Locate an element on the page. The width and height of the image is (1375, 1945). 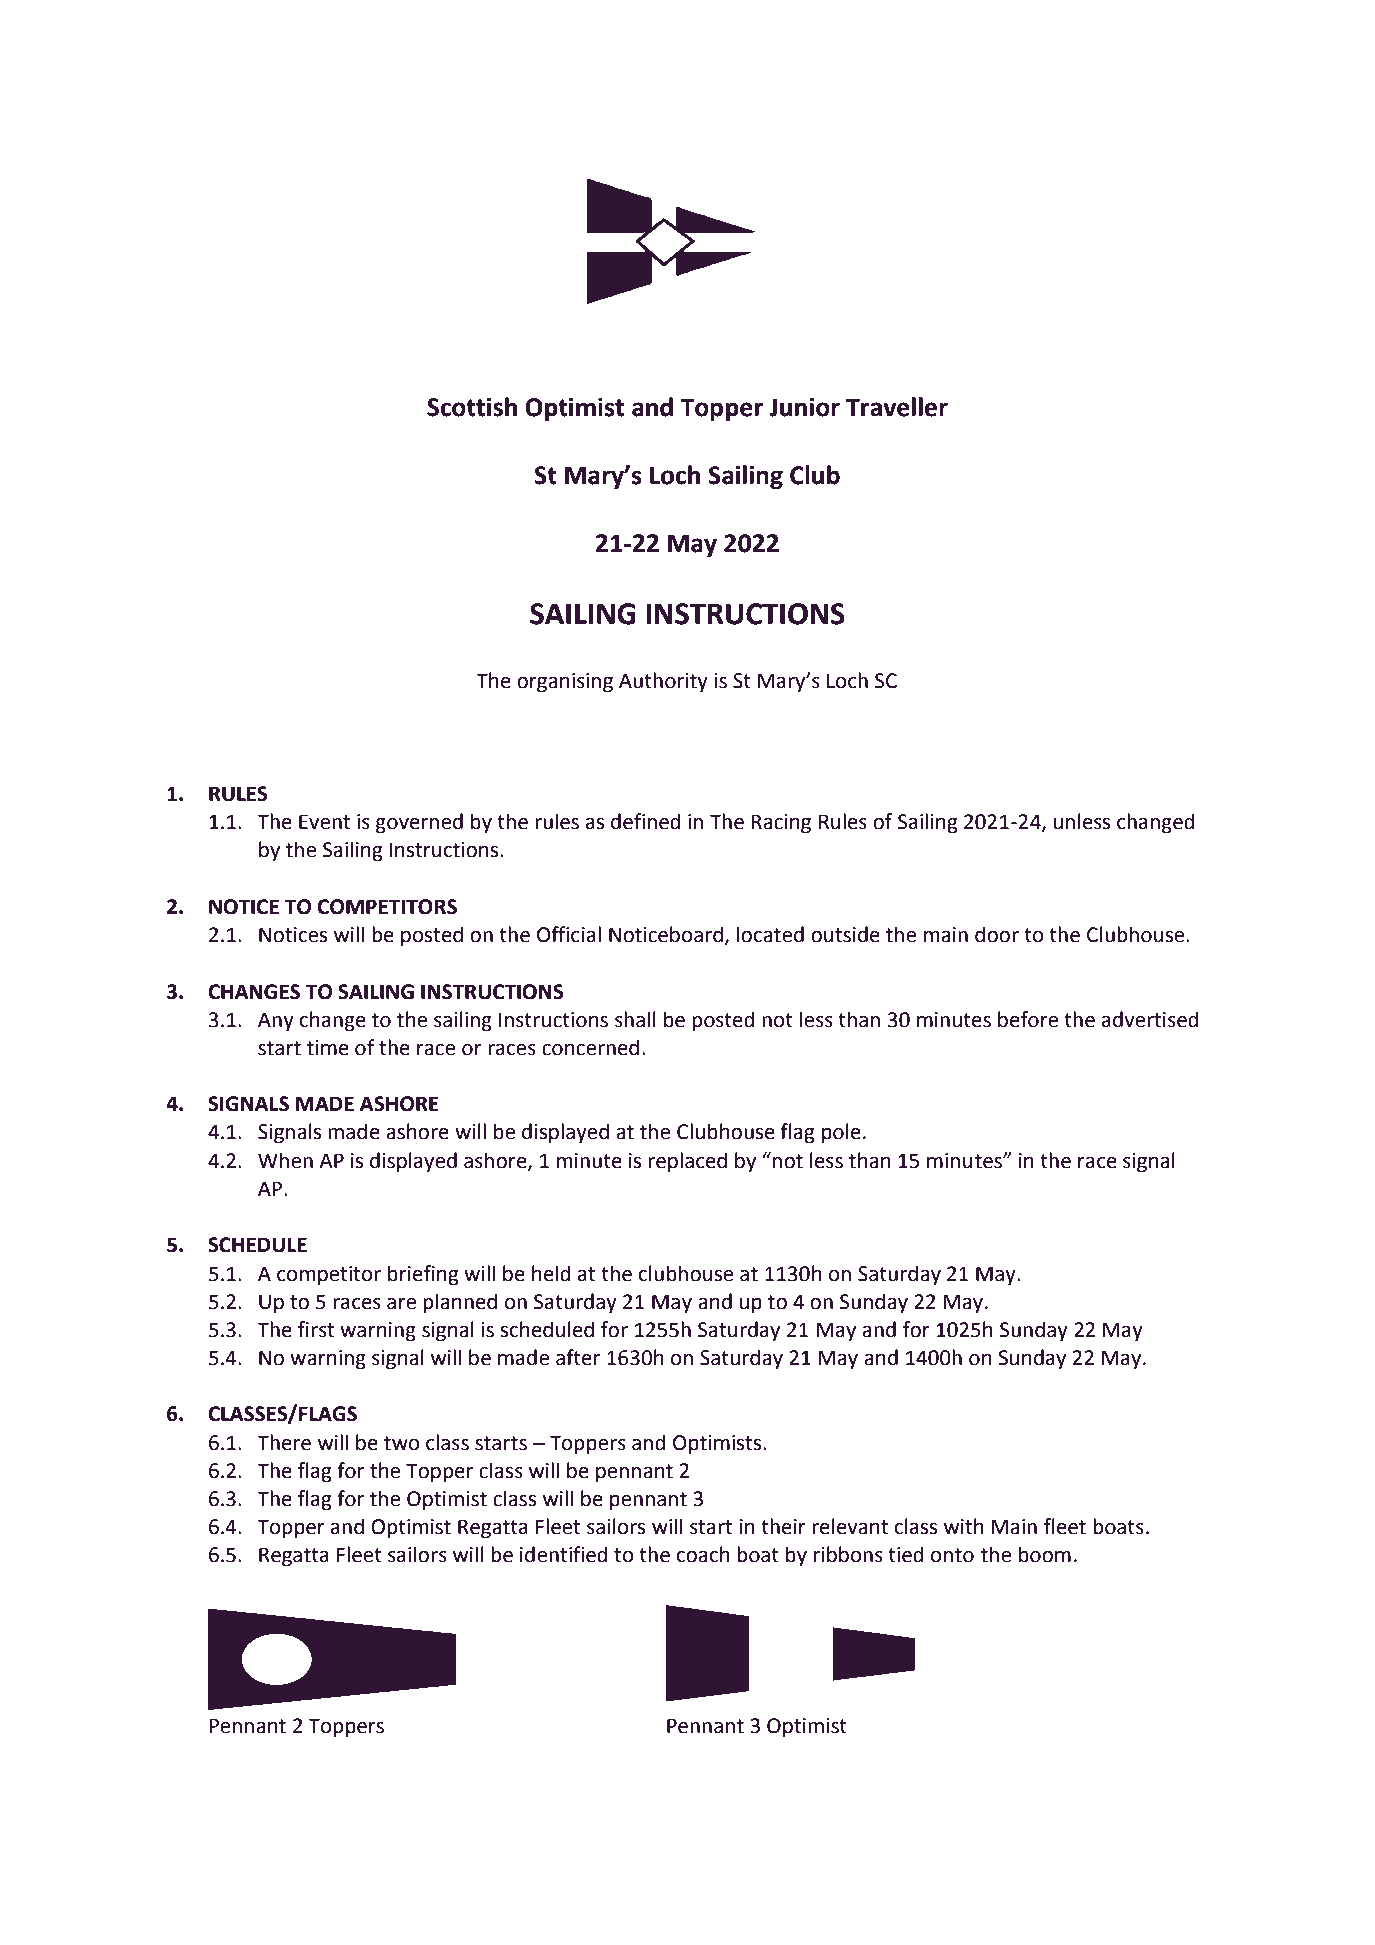
two is located at coordinates (402, 1443).
